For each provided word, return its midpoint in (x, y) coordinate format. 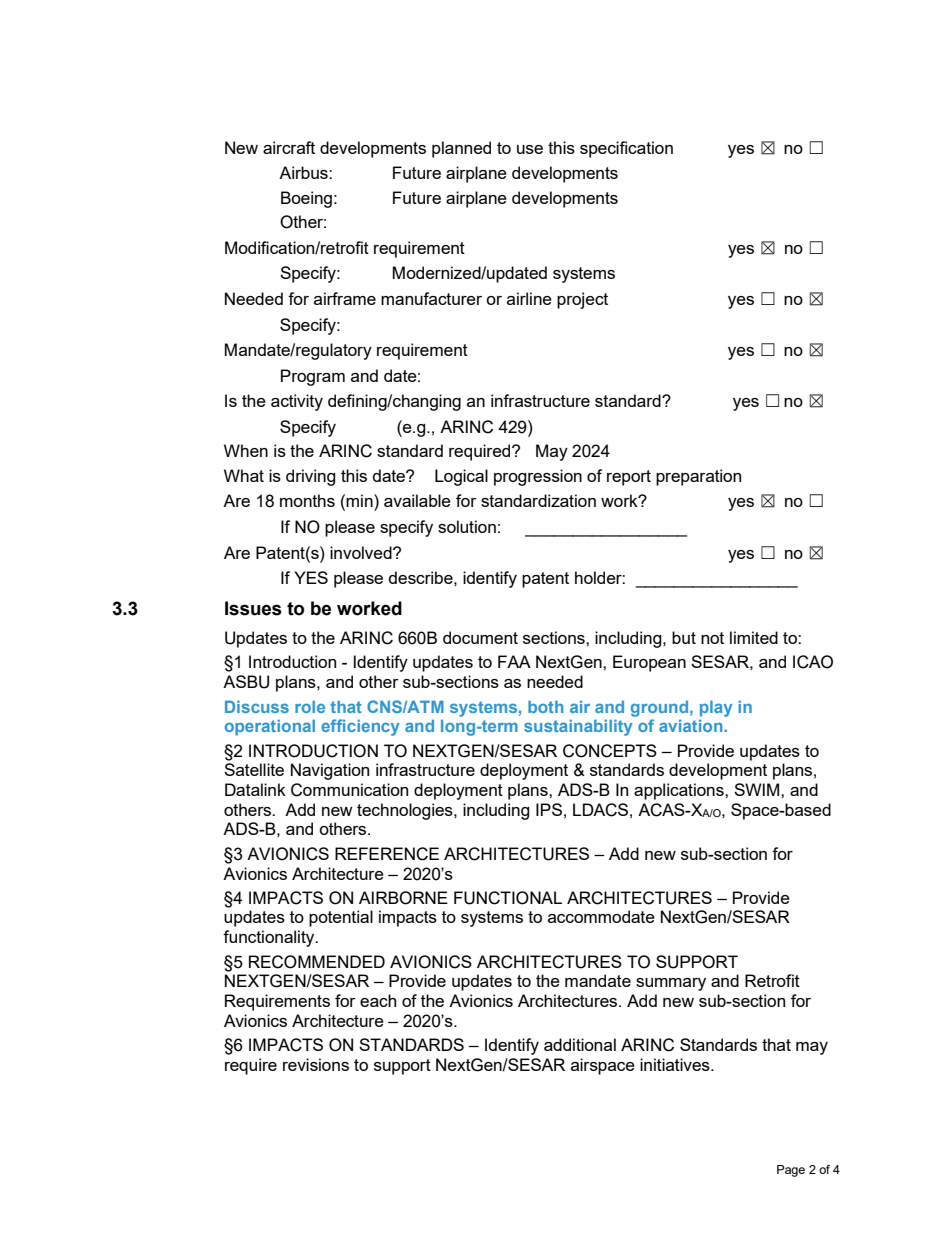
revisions (316, 1064)
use (530, 149)
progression (538, 477)
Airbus (304, 172)
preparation (698, 477)
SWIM (758, 789)
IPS (549, 809)
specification (626, 149)
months (307, 500)
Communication (349, 790)
